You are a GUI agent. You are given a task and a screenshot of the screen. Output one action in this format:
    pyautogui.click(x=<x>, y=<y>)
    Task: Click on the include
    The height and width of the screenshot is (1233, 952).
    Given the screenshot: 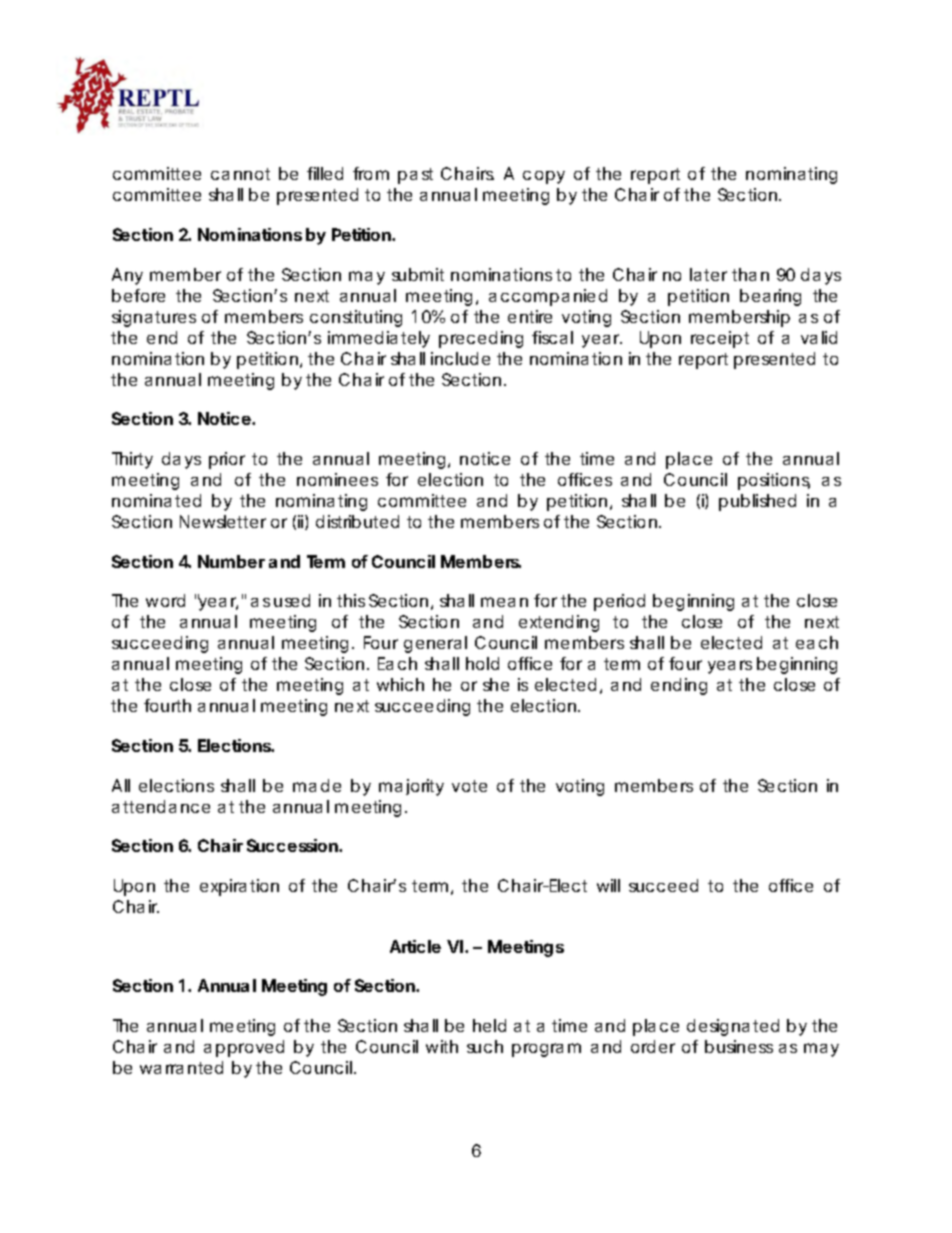 What is the action you would take?
    pyautogui.click(x=460, y=358)
